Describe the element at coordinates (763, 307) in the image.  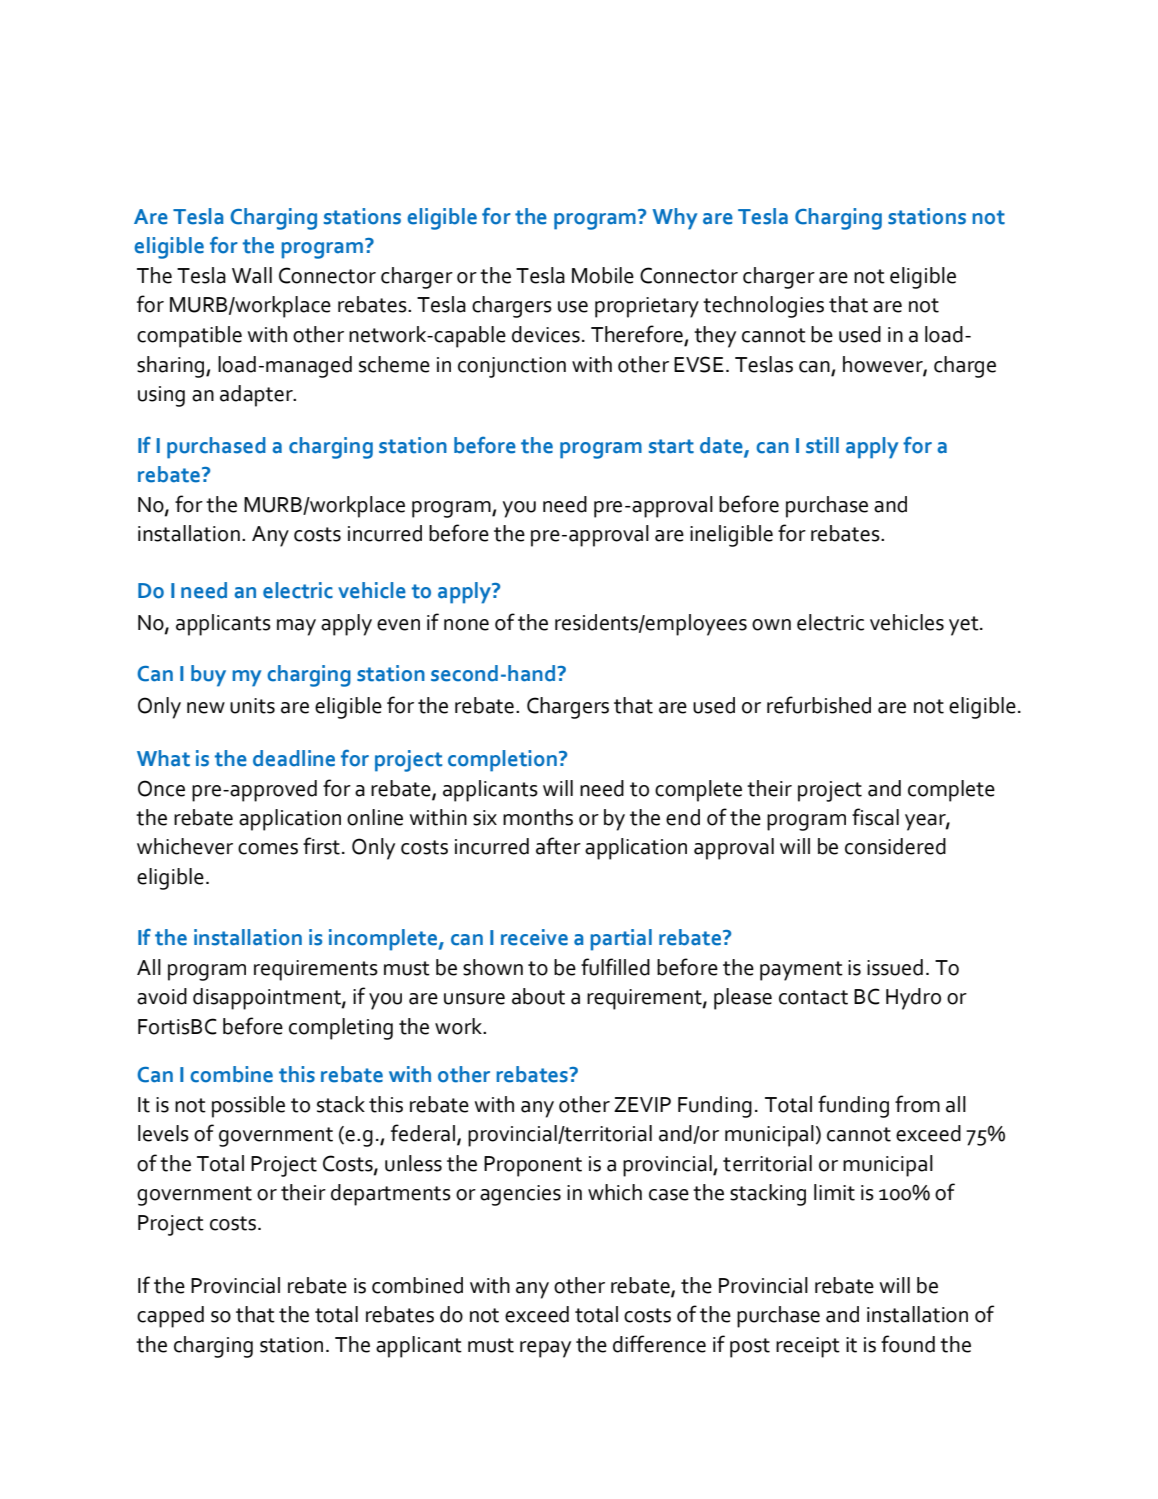
I see `technologies` at that location.
